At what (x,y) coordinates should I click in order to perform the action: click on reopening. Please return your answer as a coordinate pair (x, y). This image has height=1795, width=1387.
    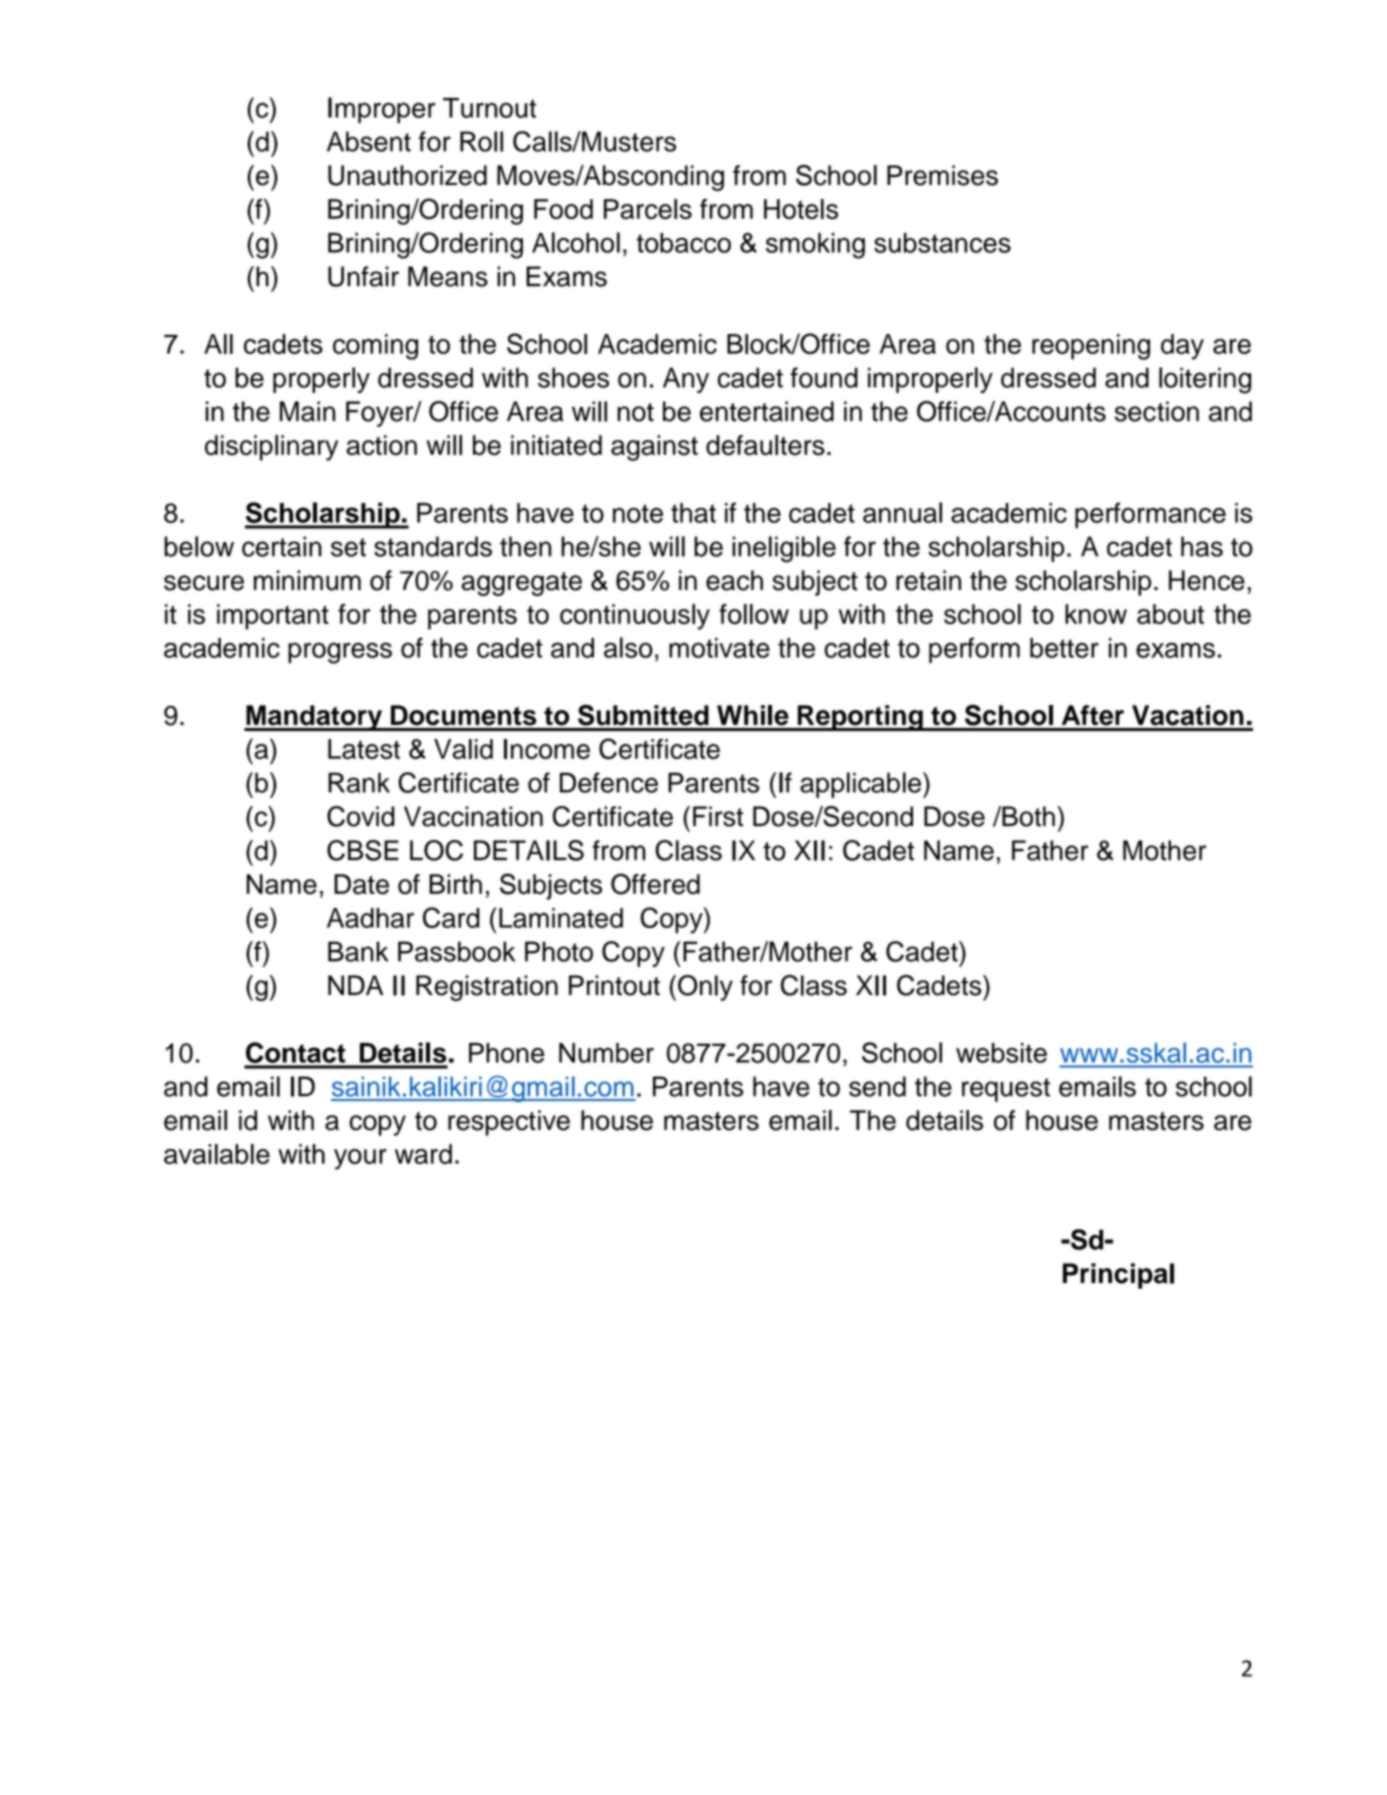
    Looking at the image, I should click on (1091, 347).
